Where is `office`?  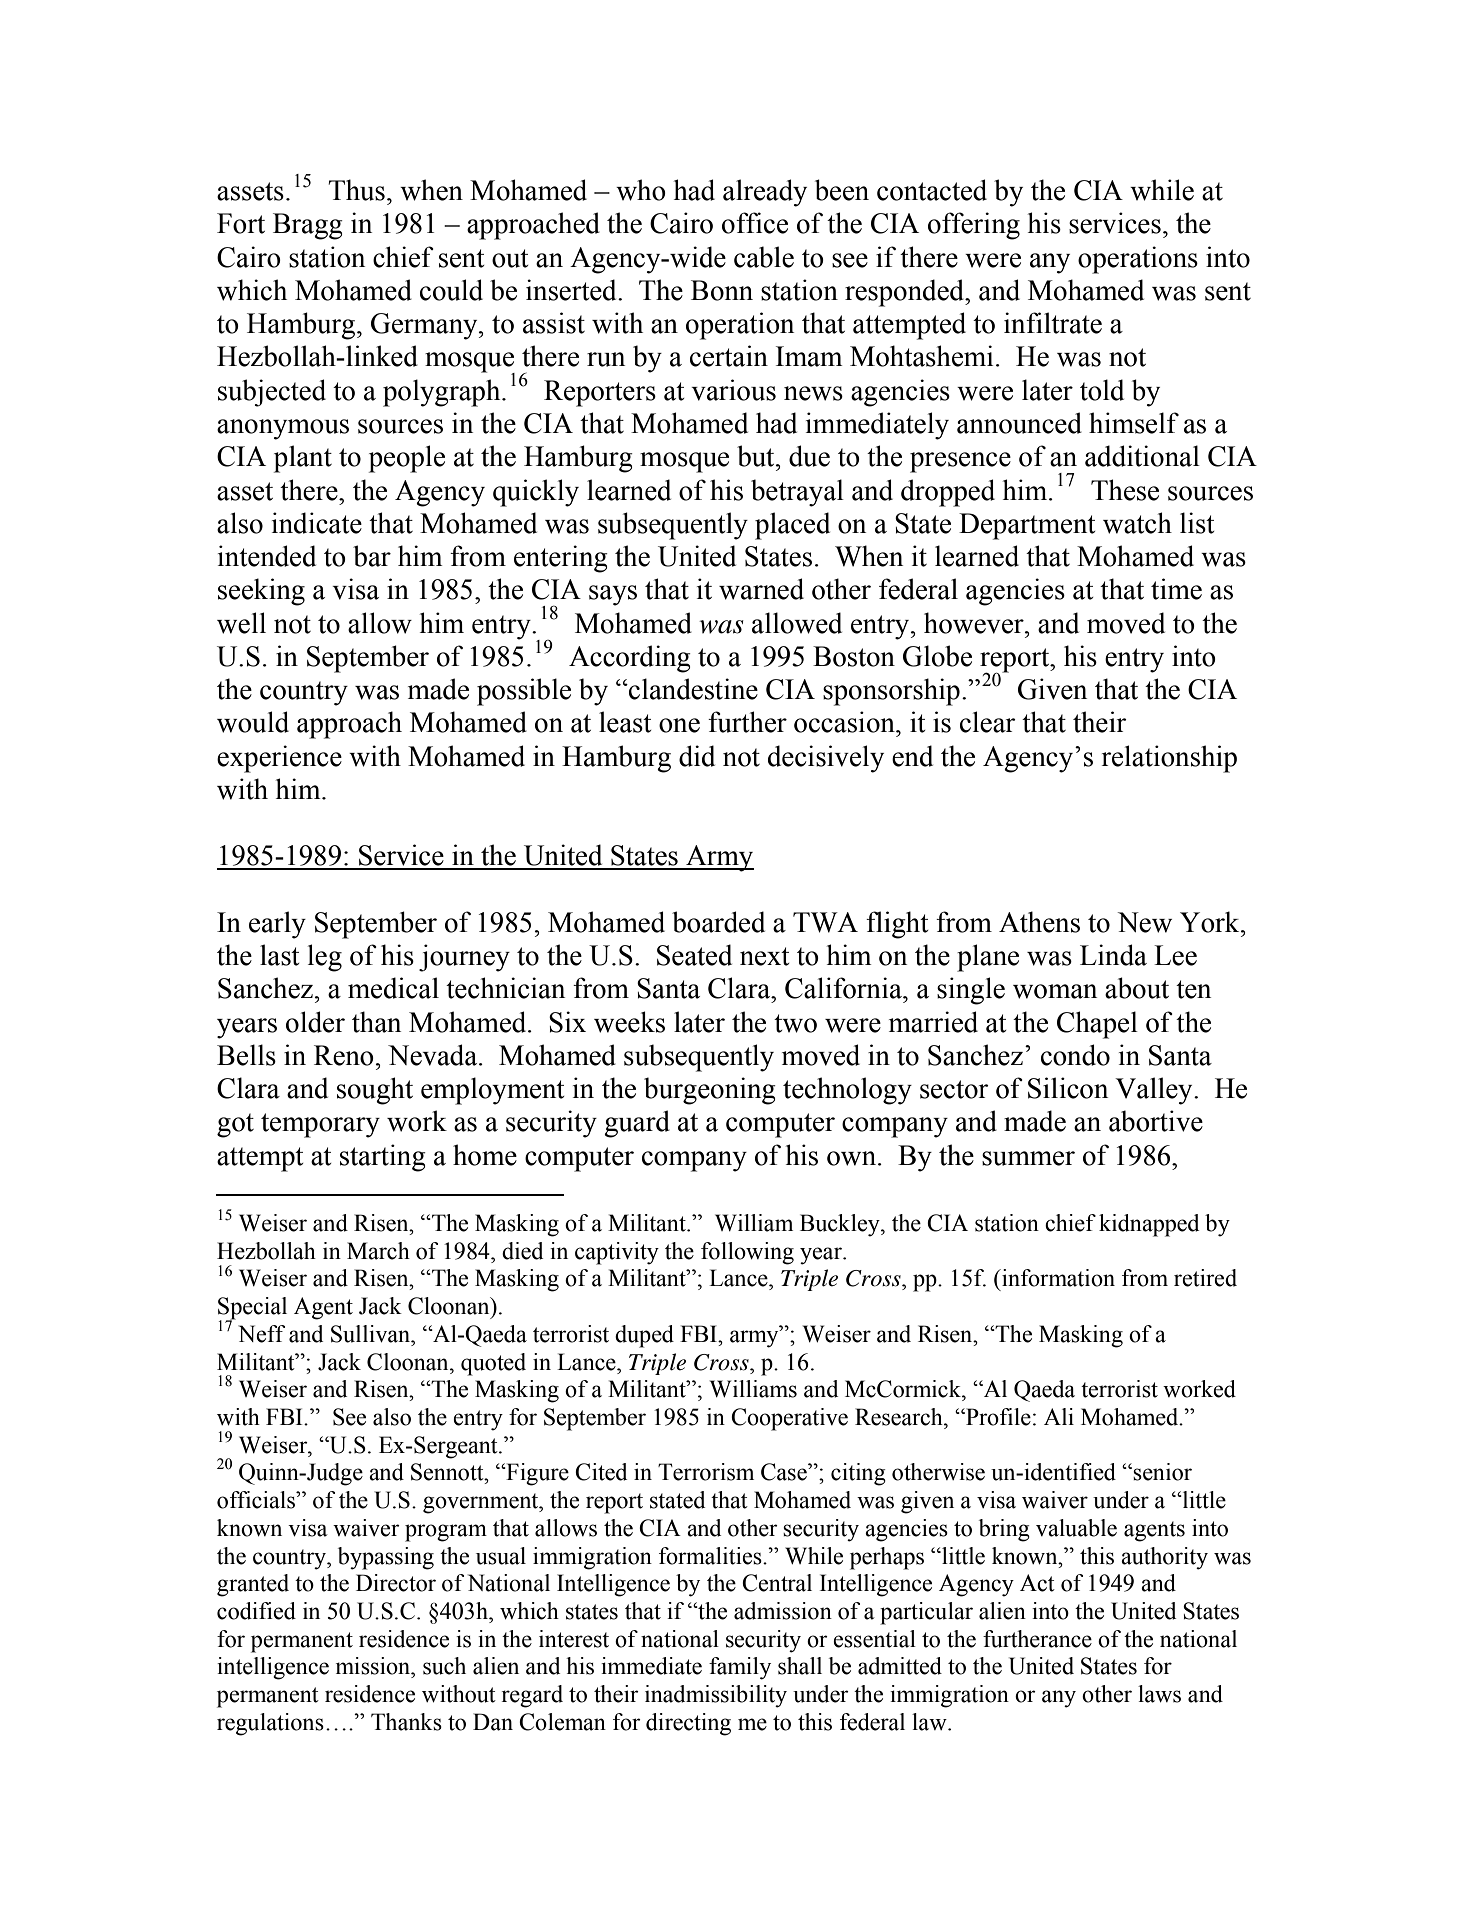
office is located at coordinates (755, 223).
